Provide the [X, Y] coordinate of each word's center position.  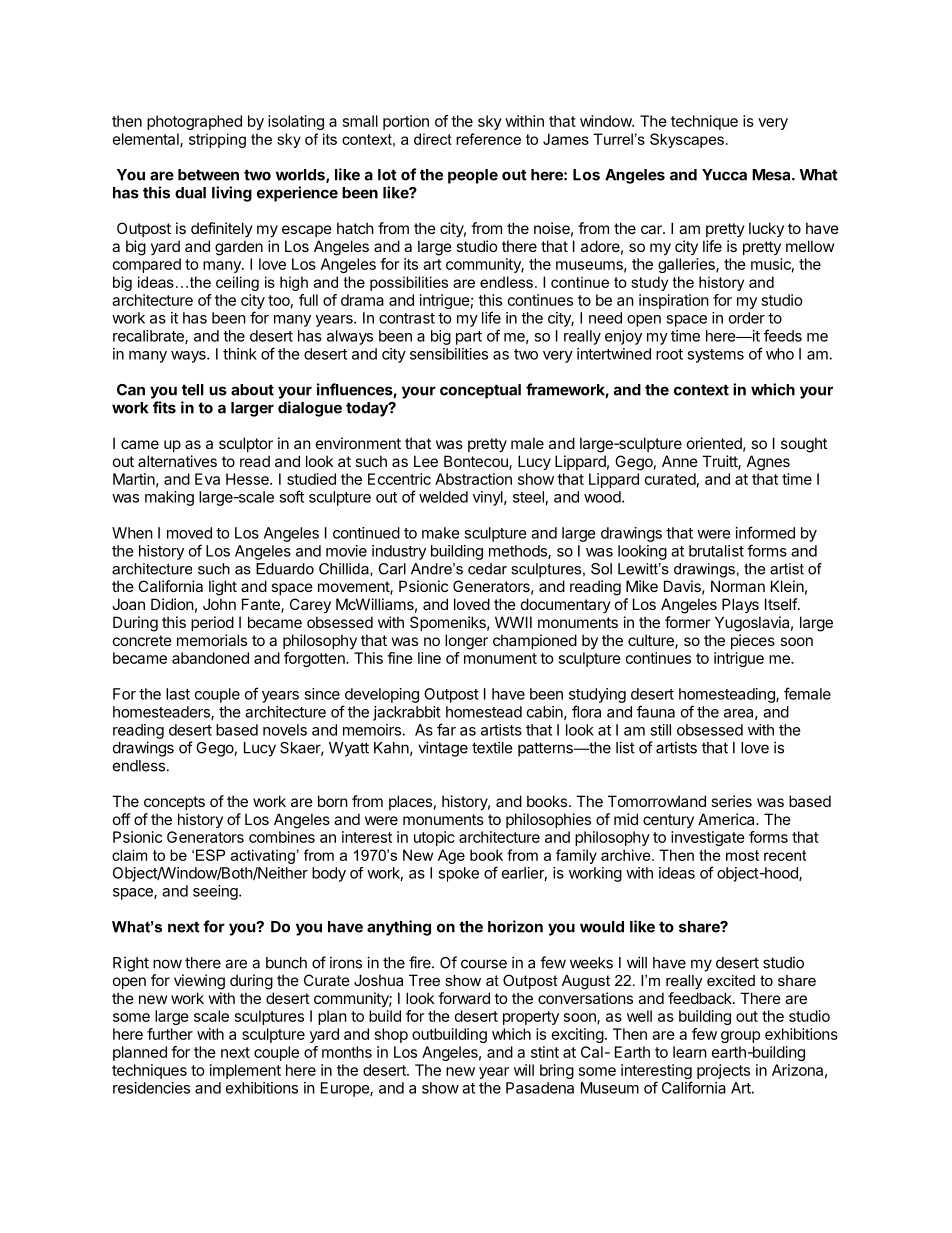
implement [245, 1071]
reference [488, 139]
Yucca [724, 175]
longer [466, 642]
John [219, 604]
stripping [217, 140]
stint [545, 1052]
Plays [740, 605]
